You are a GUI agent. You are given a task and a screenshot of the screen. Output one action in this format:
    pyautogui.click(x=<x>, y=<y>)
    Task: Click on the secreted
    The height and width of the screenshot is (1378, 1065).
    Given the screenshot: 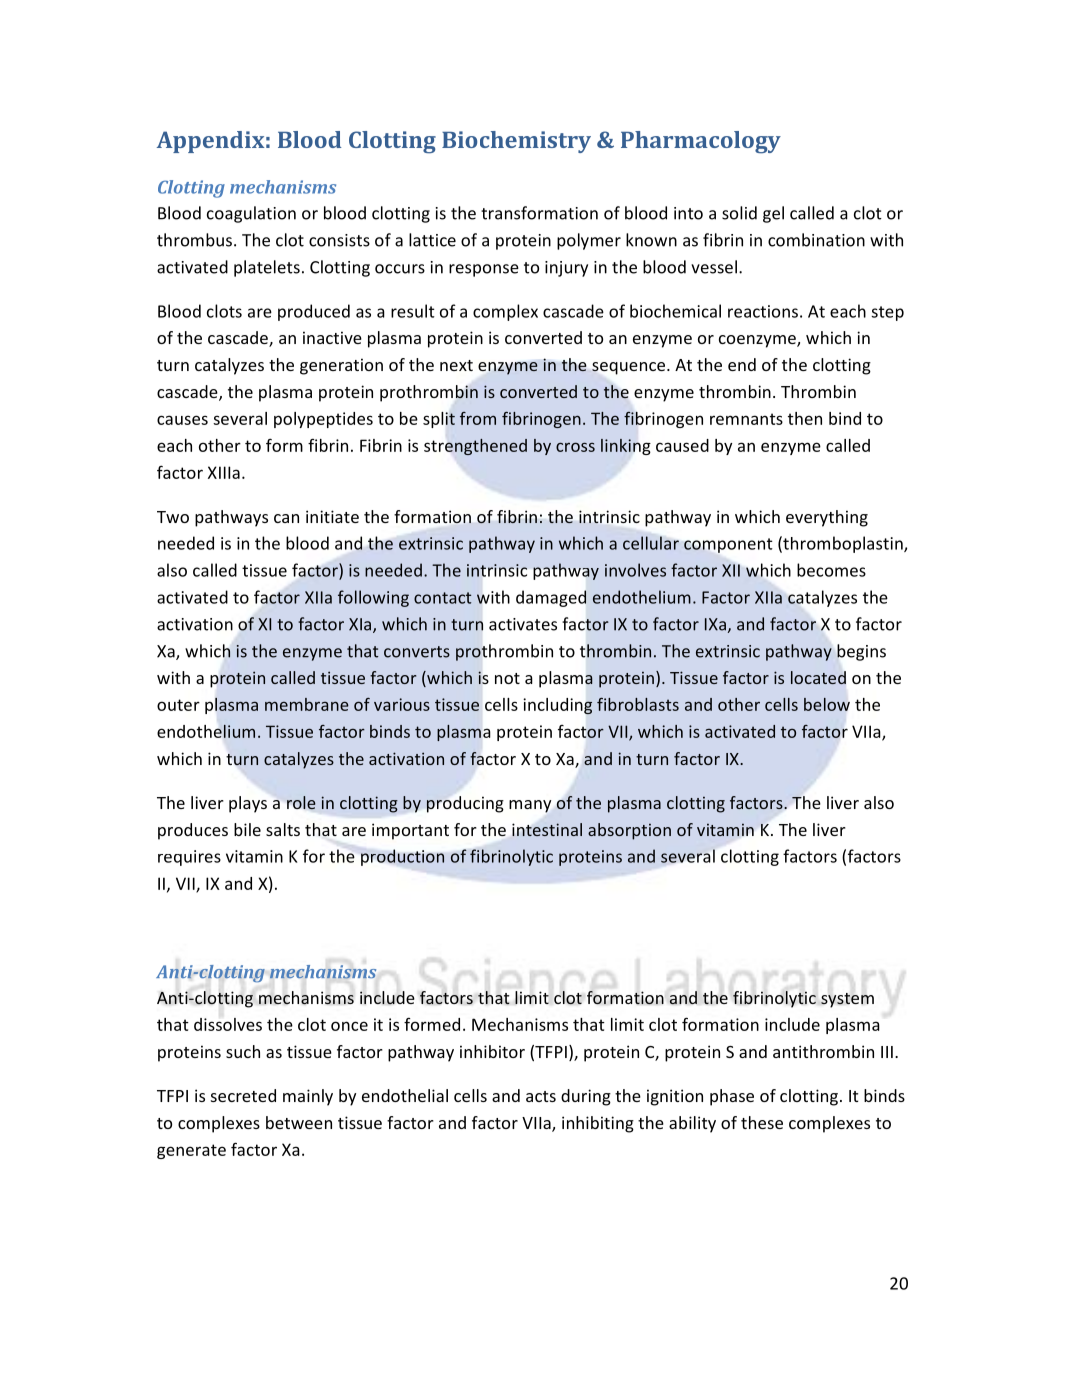 What is the action you would take?
    pyautogui.click(x=243, y=1095)
